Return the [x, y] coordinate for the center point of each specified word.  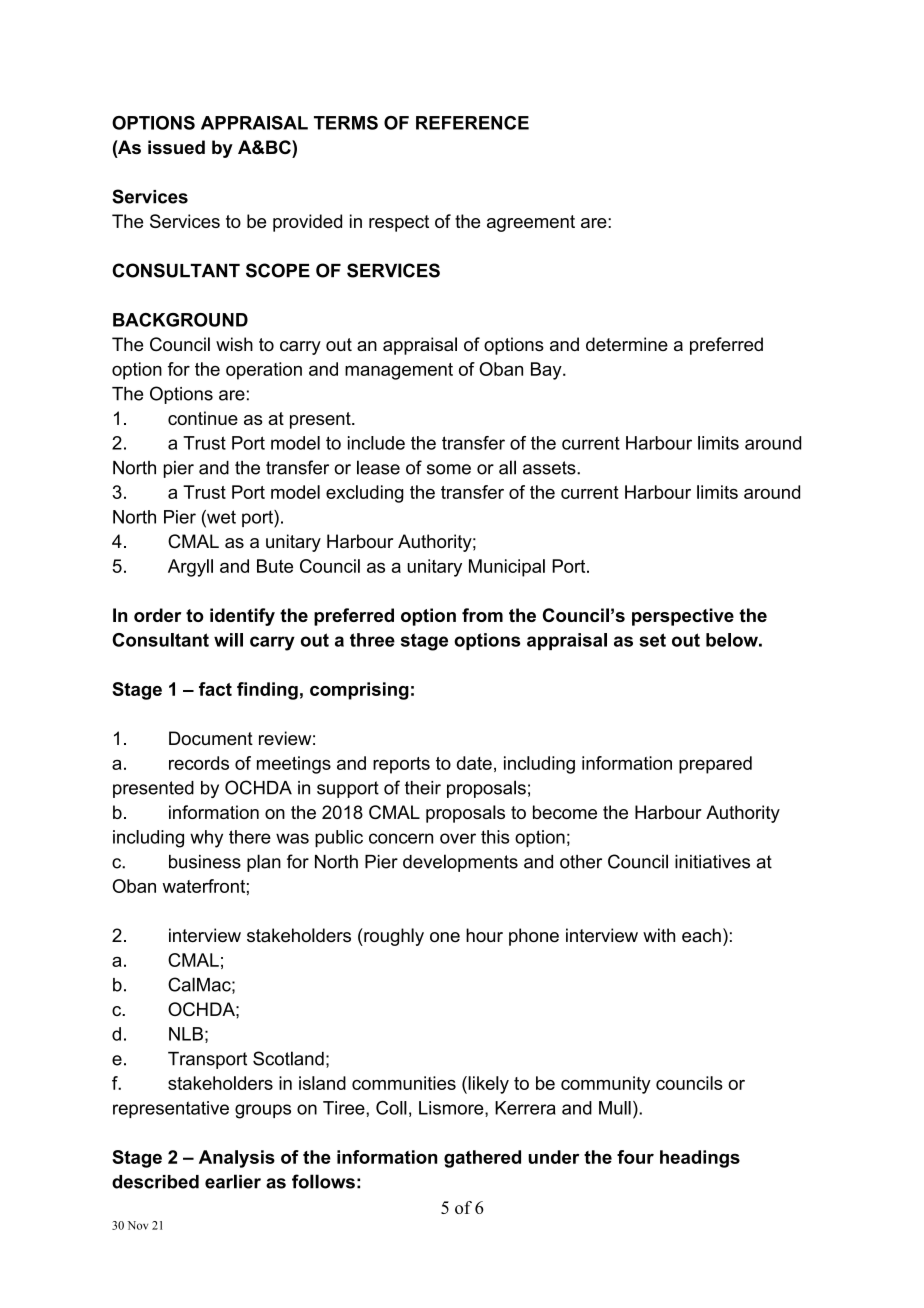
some [449, 469]
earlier [233, 1181]
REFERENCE [472, 123]
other [581, 862]
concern [401, 838]
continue [203, 418]
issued [176, 147]
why [206, 839]
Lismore [452, 1109]
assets [550, 468]
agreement [531, 223]
